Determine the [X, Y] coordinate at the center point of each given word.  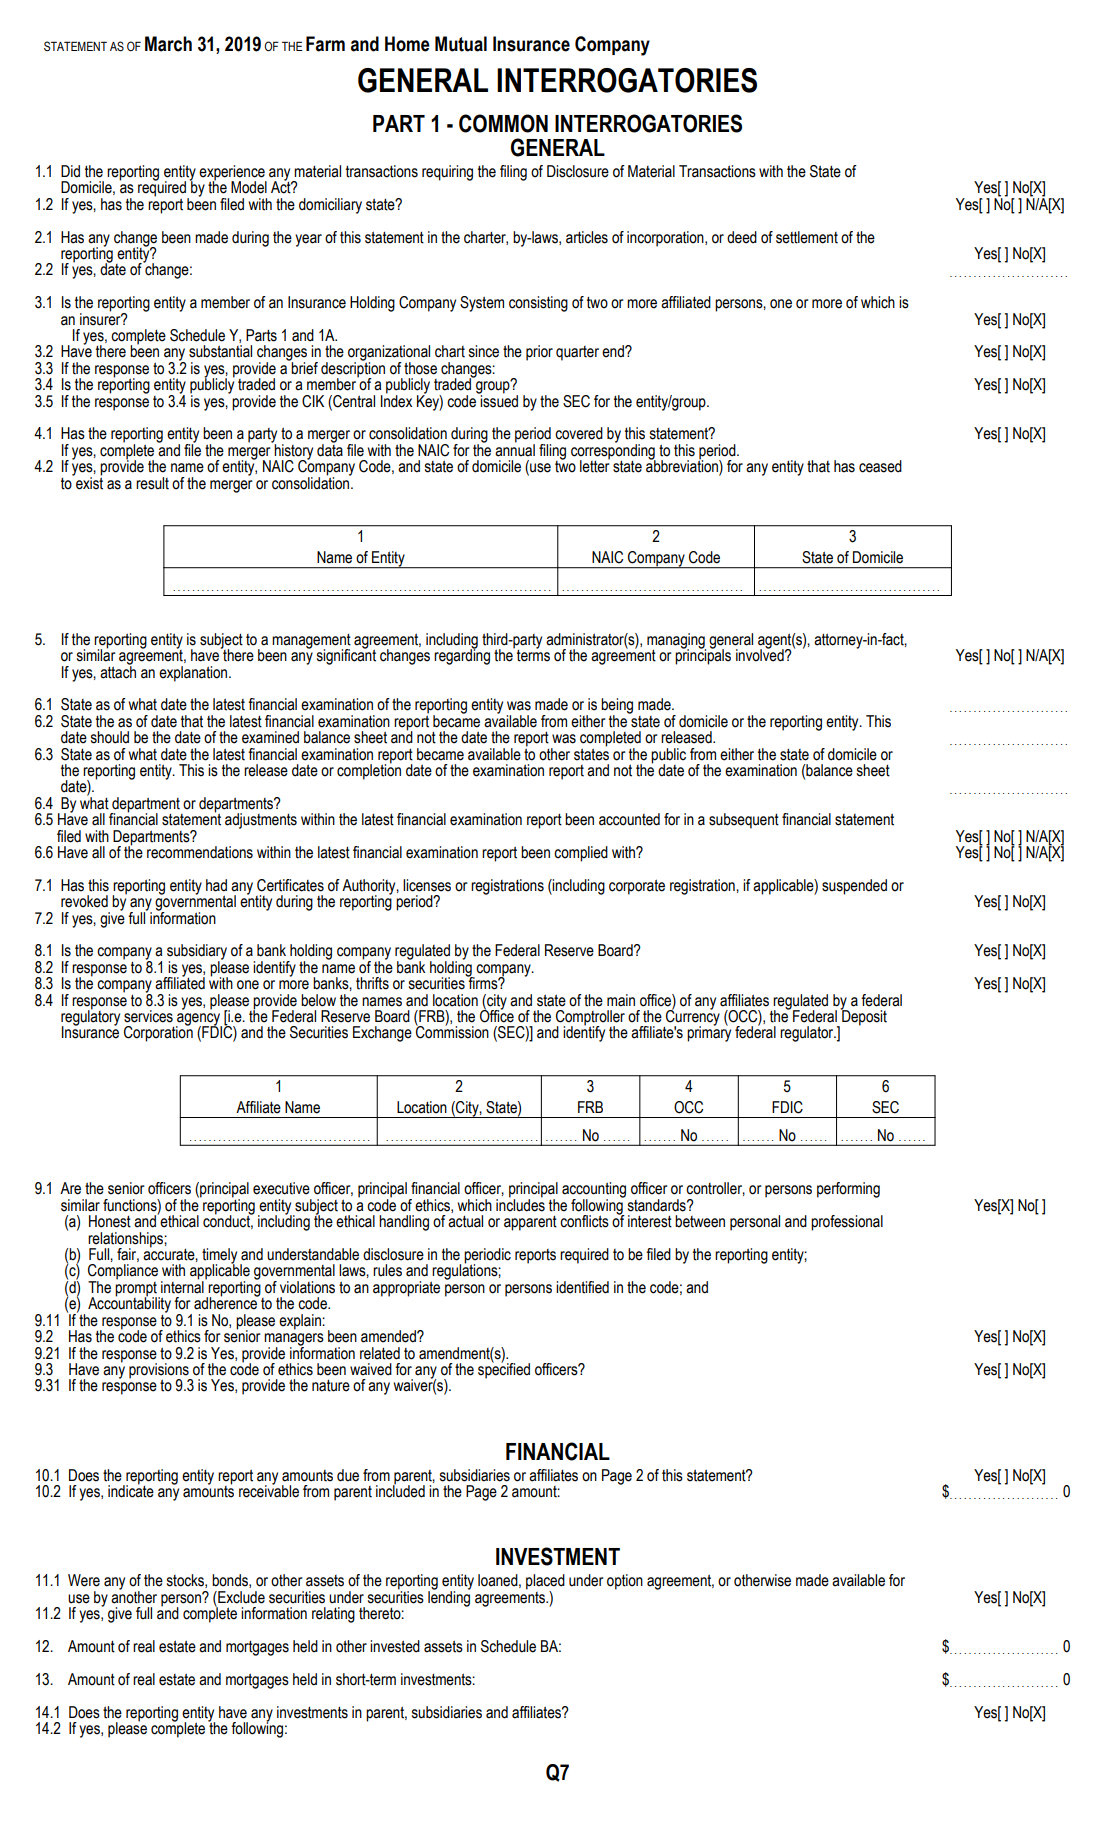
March [168, 44]
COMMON [503, 123]
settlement [807, 237]
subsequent [744, 821]
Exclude [240, 1597]
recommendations [200, 852]
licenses [427, 885]
